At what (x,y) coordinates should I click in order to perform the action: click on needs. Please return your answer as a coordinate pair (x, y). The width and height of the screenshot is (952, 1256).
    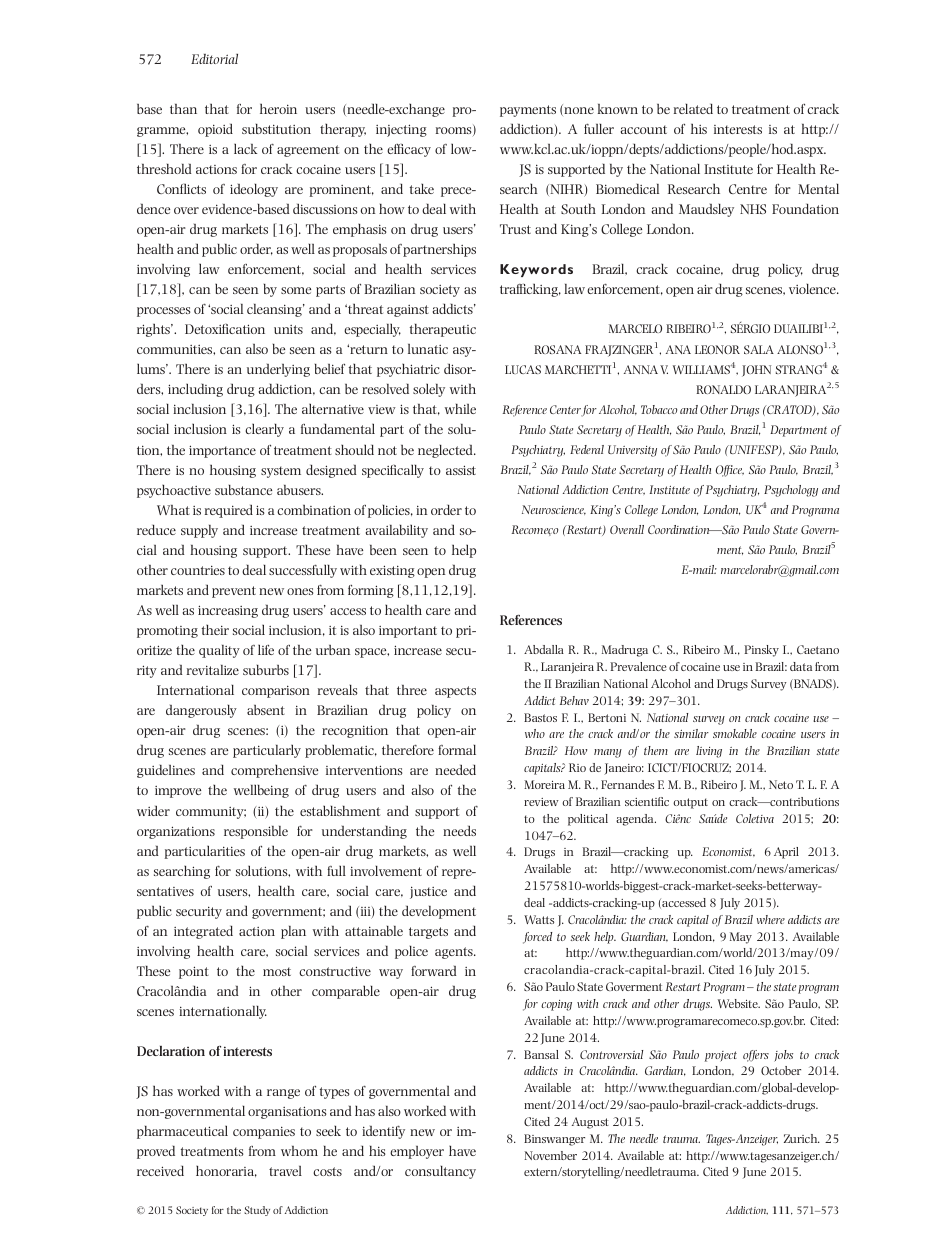
    Looking at the image, I should click on (459, 831).
